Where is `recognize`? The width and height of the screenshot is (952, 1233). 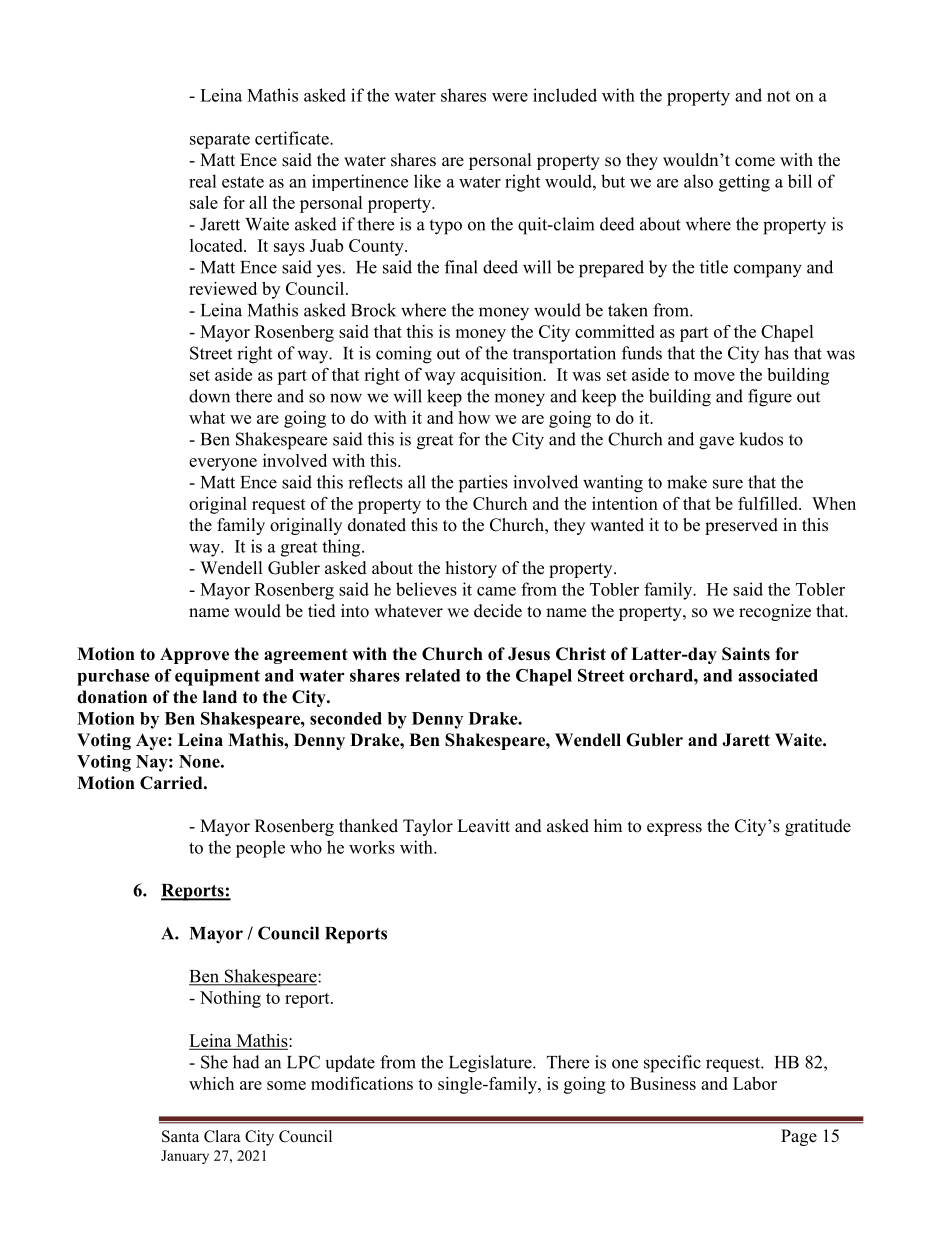 recognize is located at coordinates (775, 612).
